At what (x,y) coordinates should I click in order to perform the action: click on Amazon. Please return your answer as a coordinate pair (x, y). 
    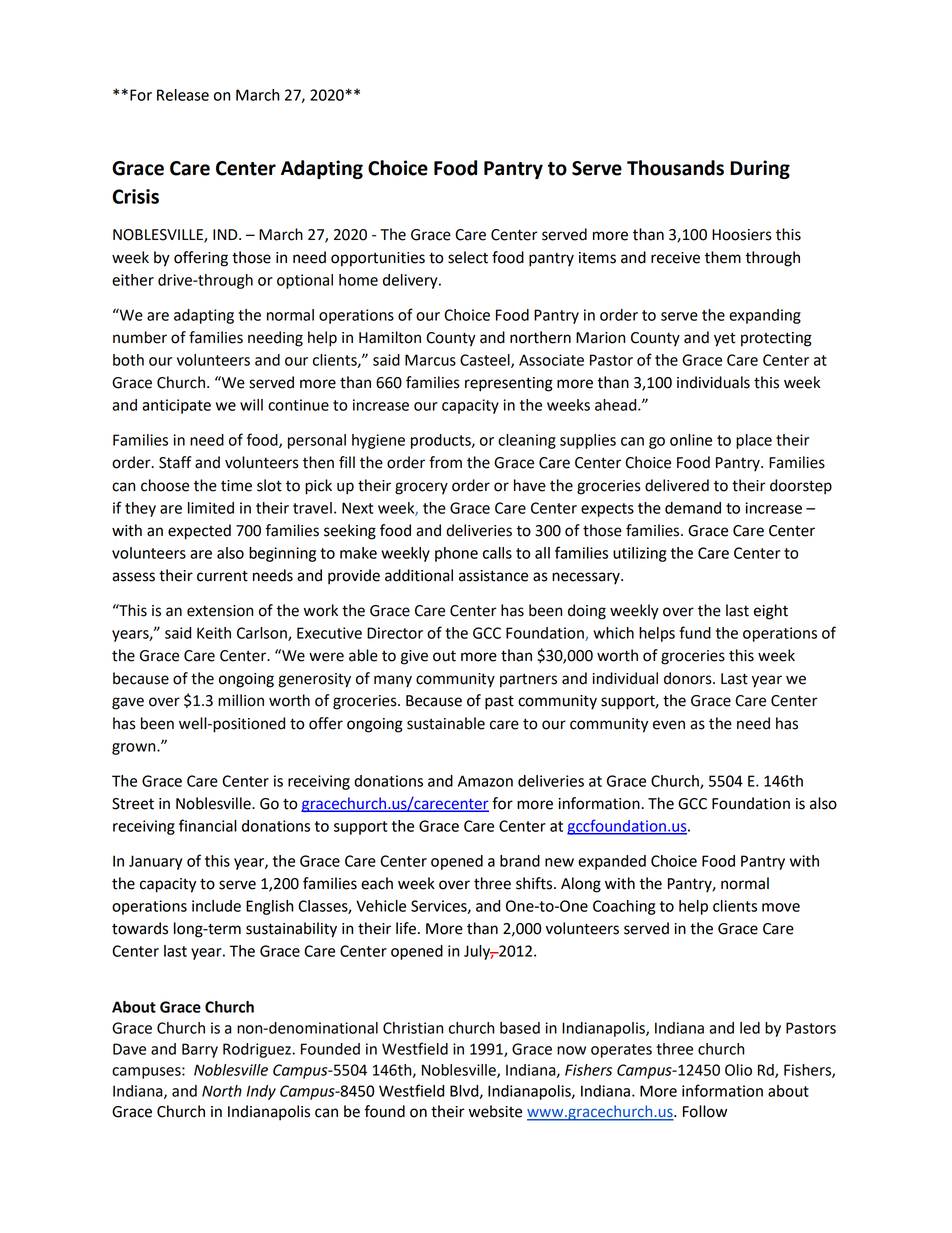
    Looking at the image, I should click on (485, 781).
